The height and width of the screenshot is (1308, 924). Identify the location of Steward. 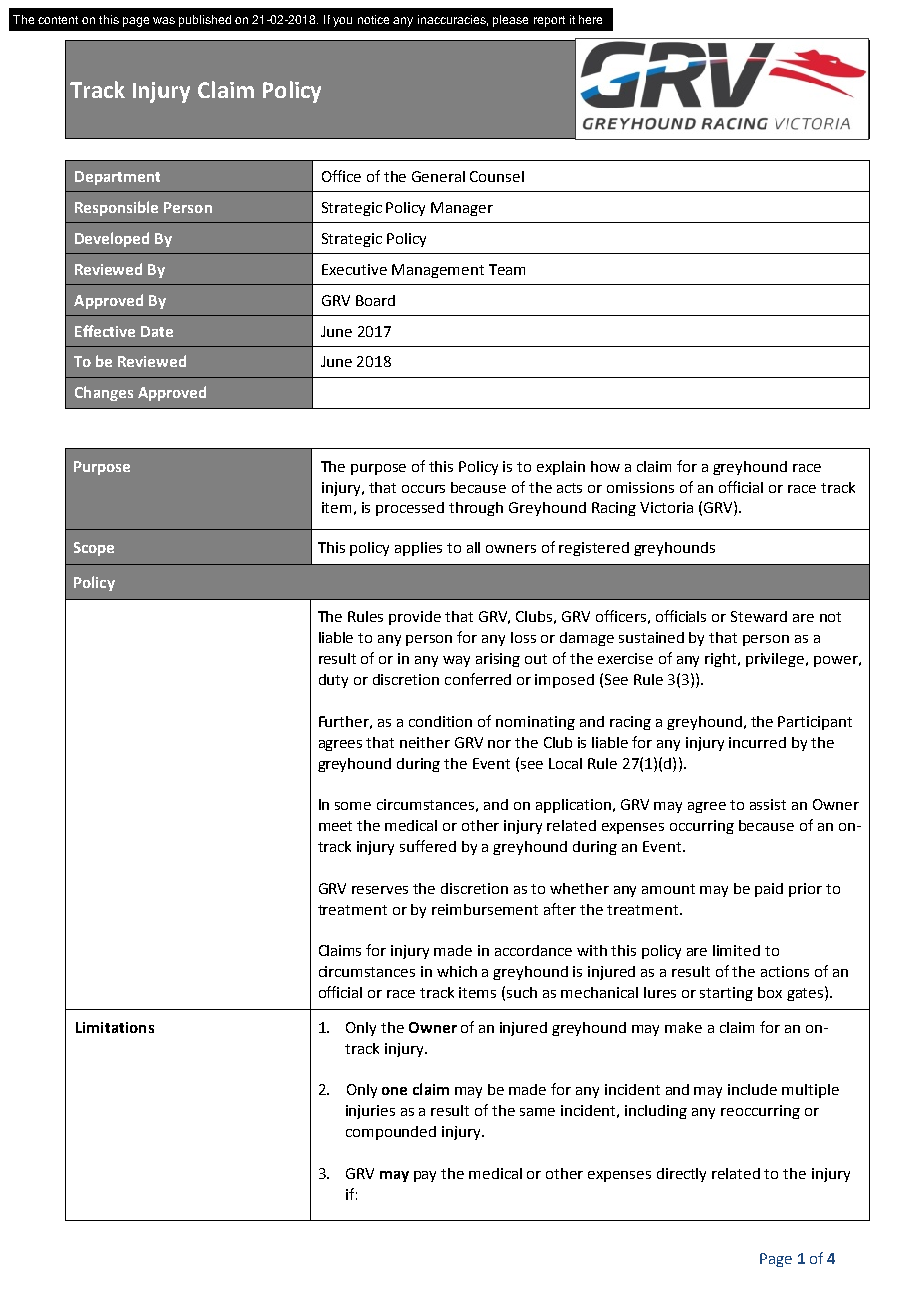
(759, 616).
